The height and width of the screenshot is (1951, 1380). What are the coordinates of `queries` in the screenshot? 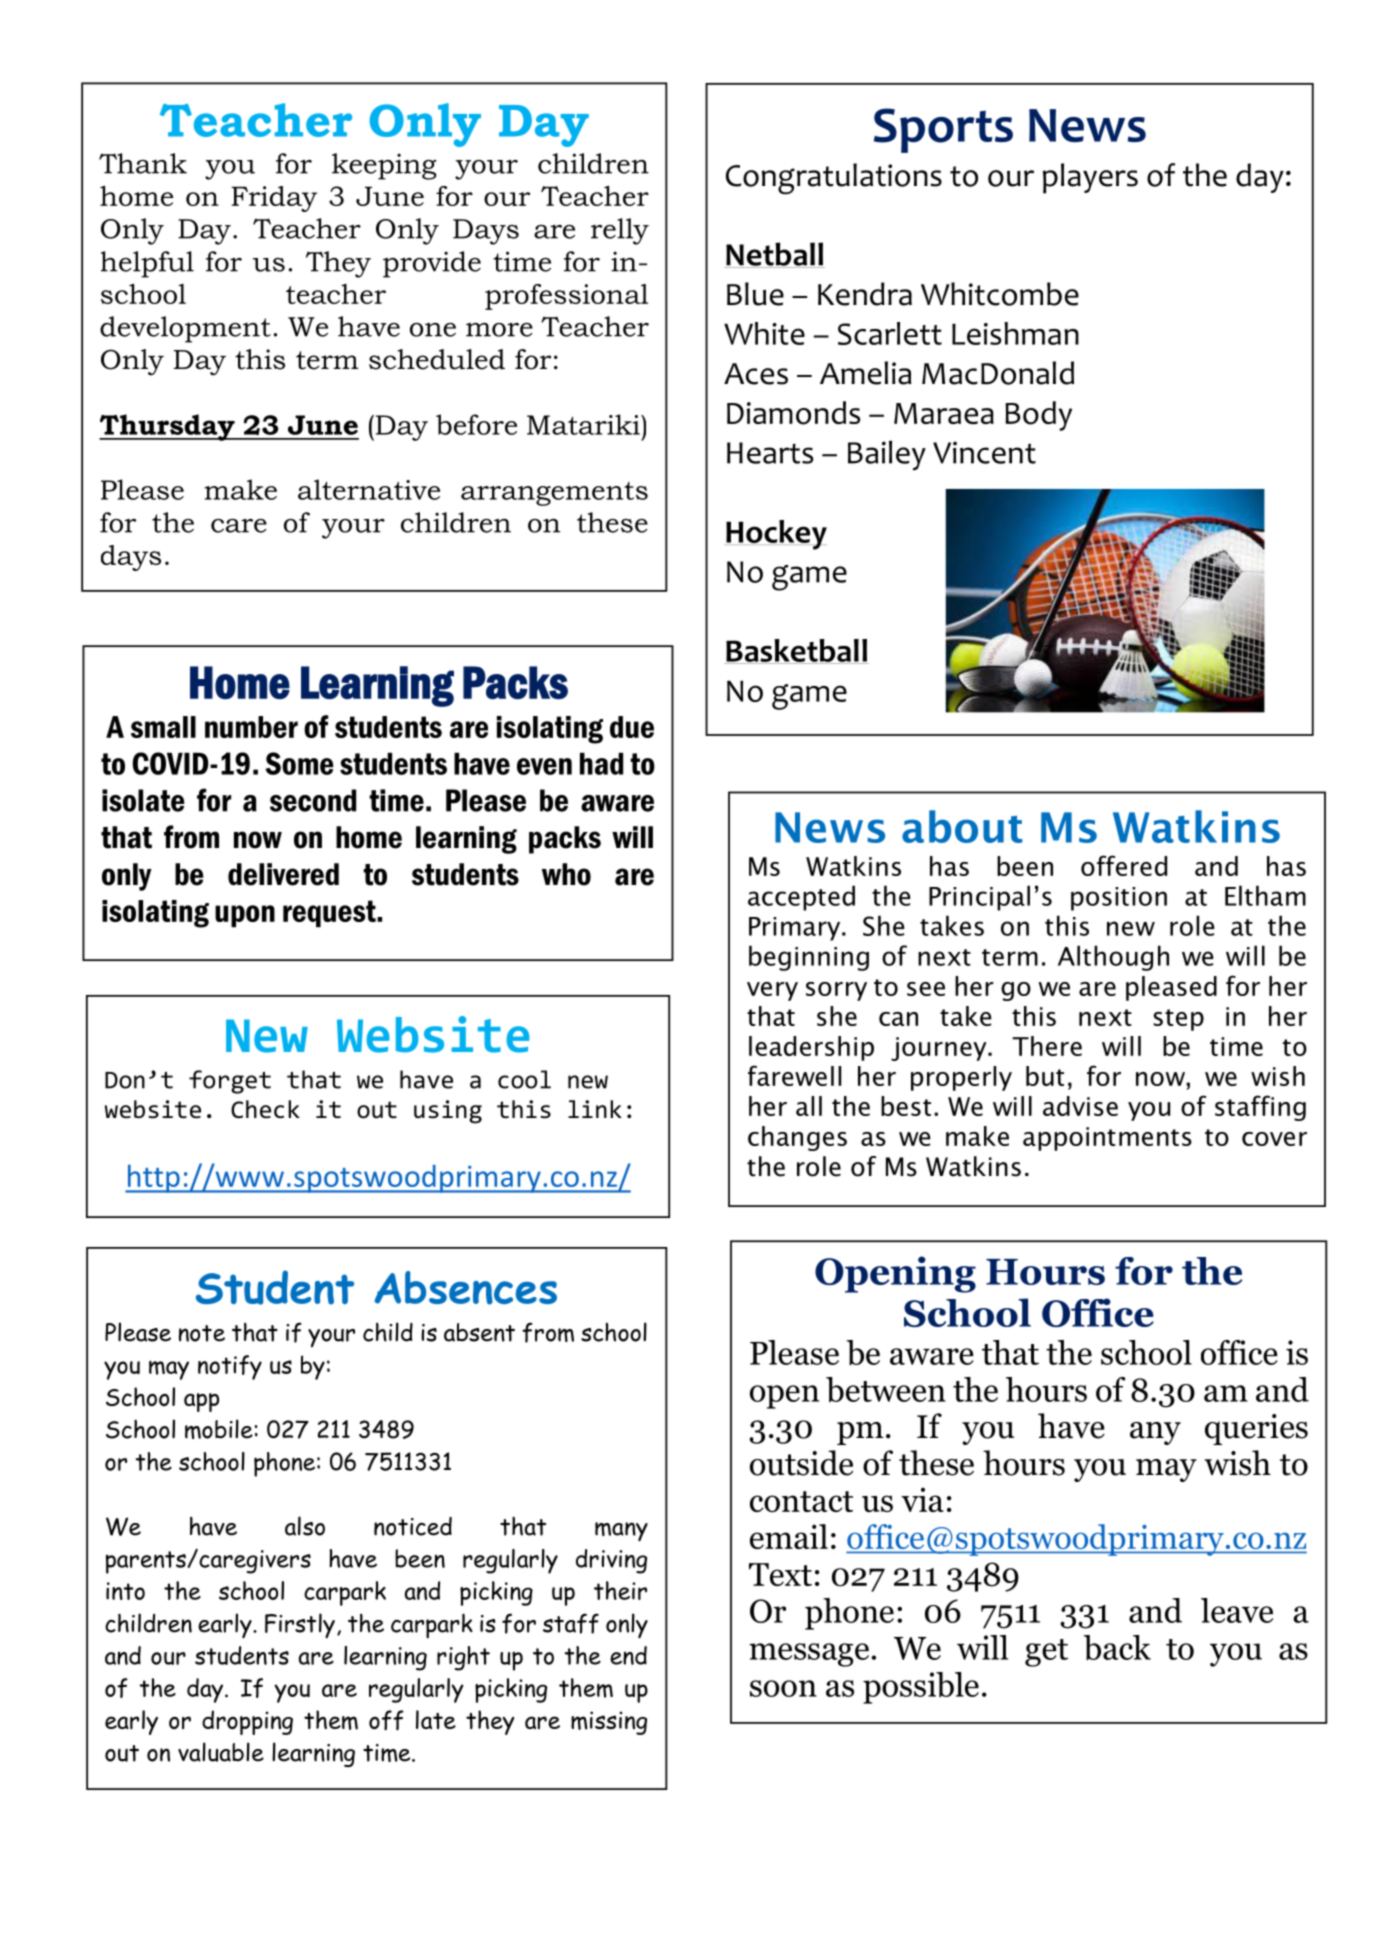 It's located at (1256, 1429).
